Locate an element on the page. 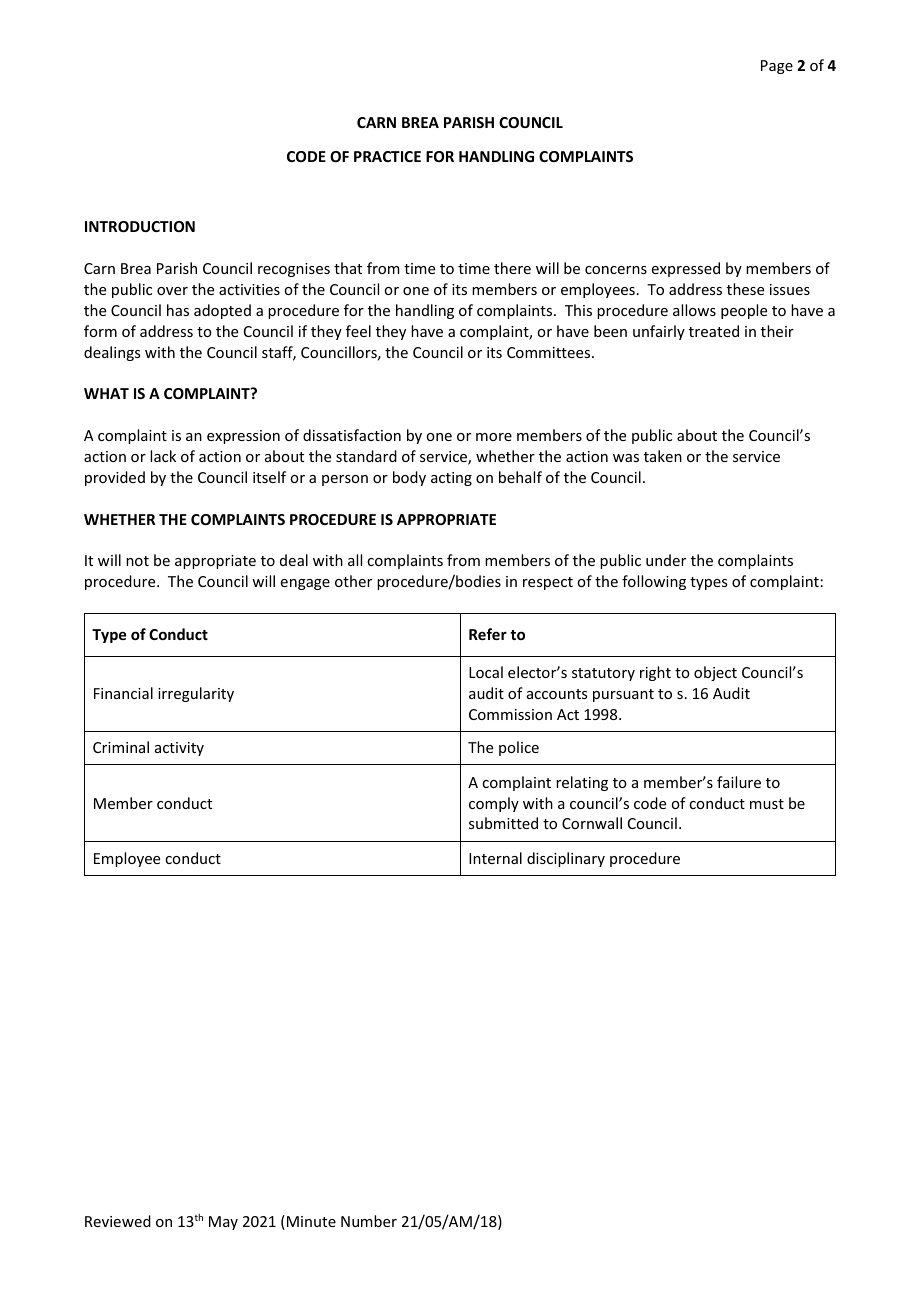  INTRODUCTION is located at coordinates (140, 226).
